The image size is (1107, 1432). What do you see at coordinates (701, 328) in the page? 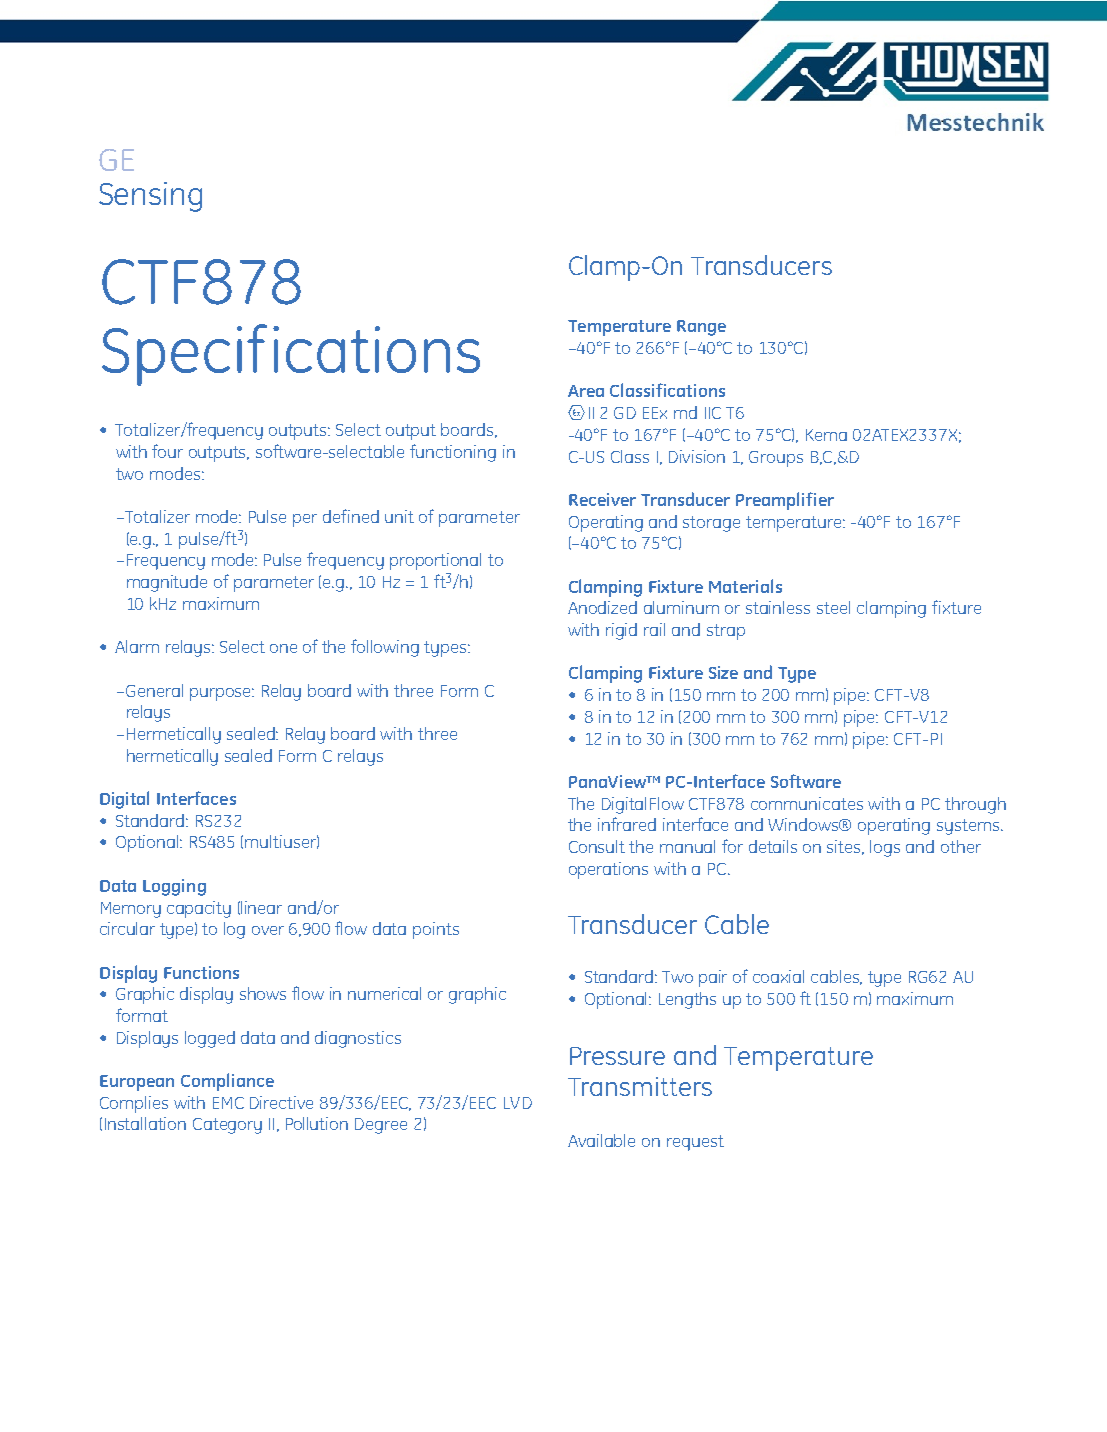
I see `Range` at bounding box center [701, 328].
